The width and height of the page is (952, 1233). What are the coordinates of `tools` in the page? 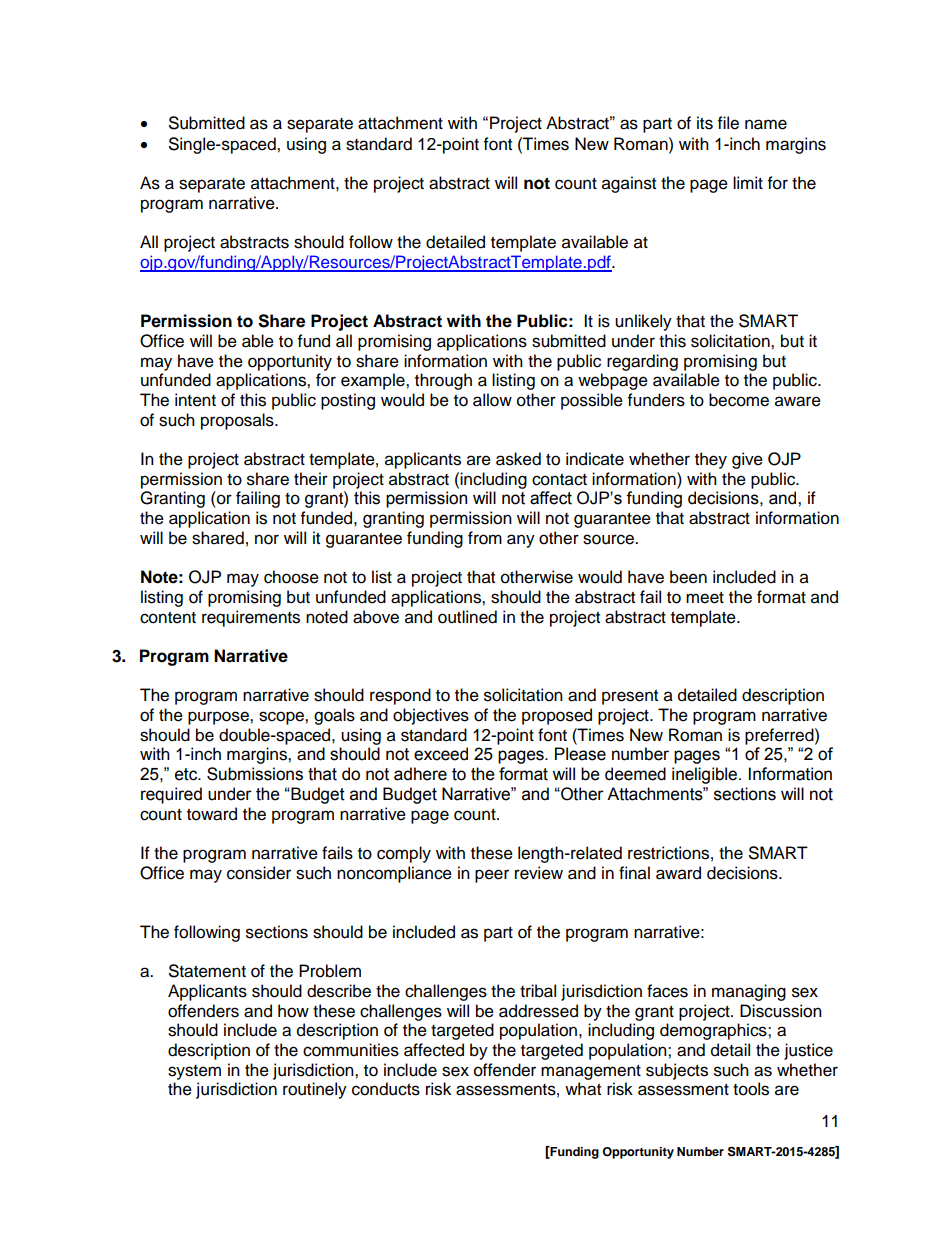 It's located at (751, 1089).
